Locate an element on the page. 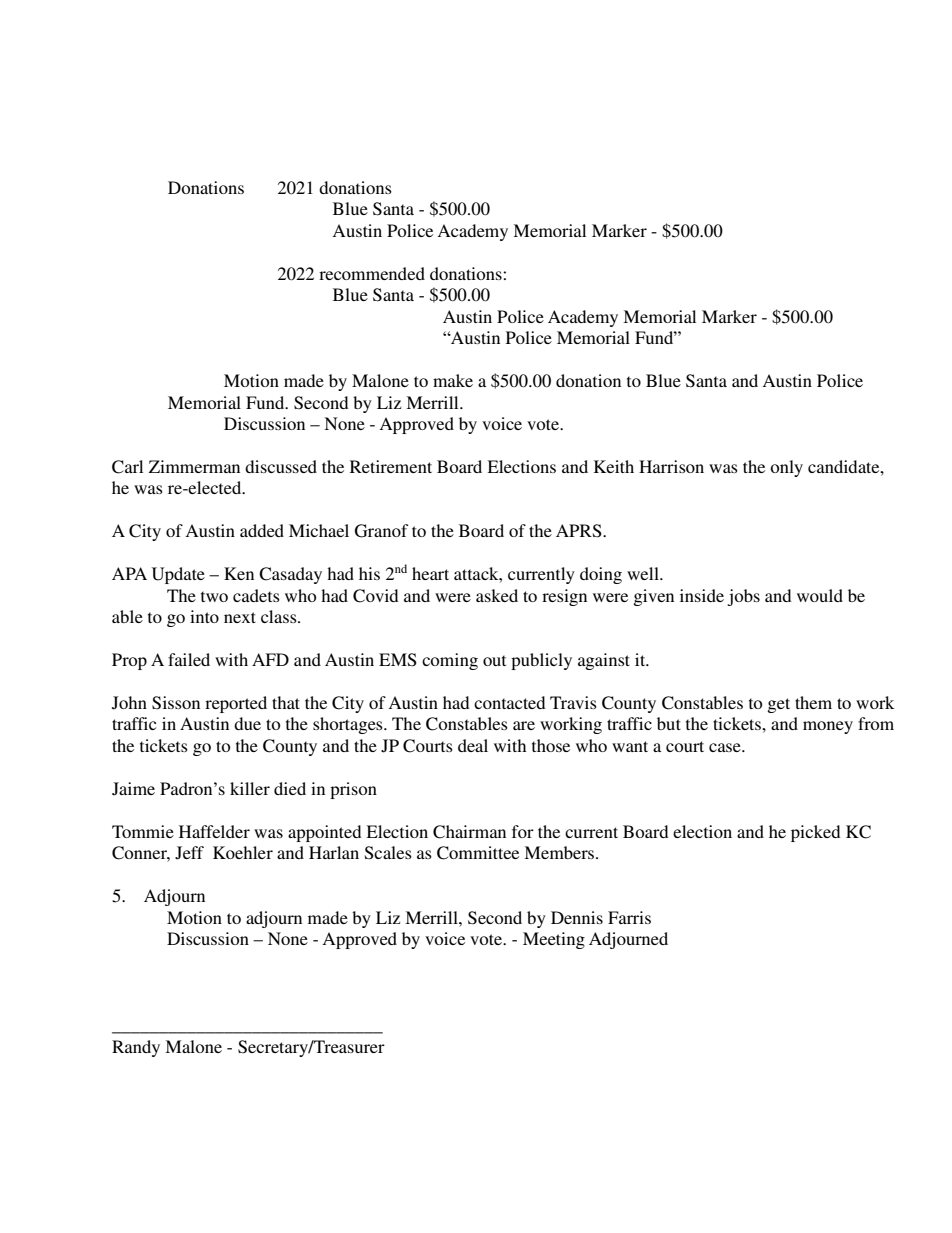 The image size is (952, 1233). only is located at coordinates (786, 468).
